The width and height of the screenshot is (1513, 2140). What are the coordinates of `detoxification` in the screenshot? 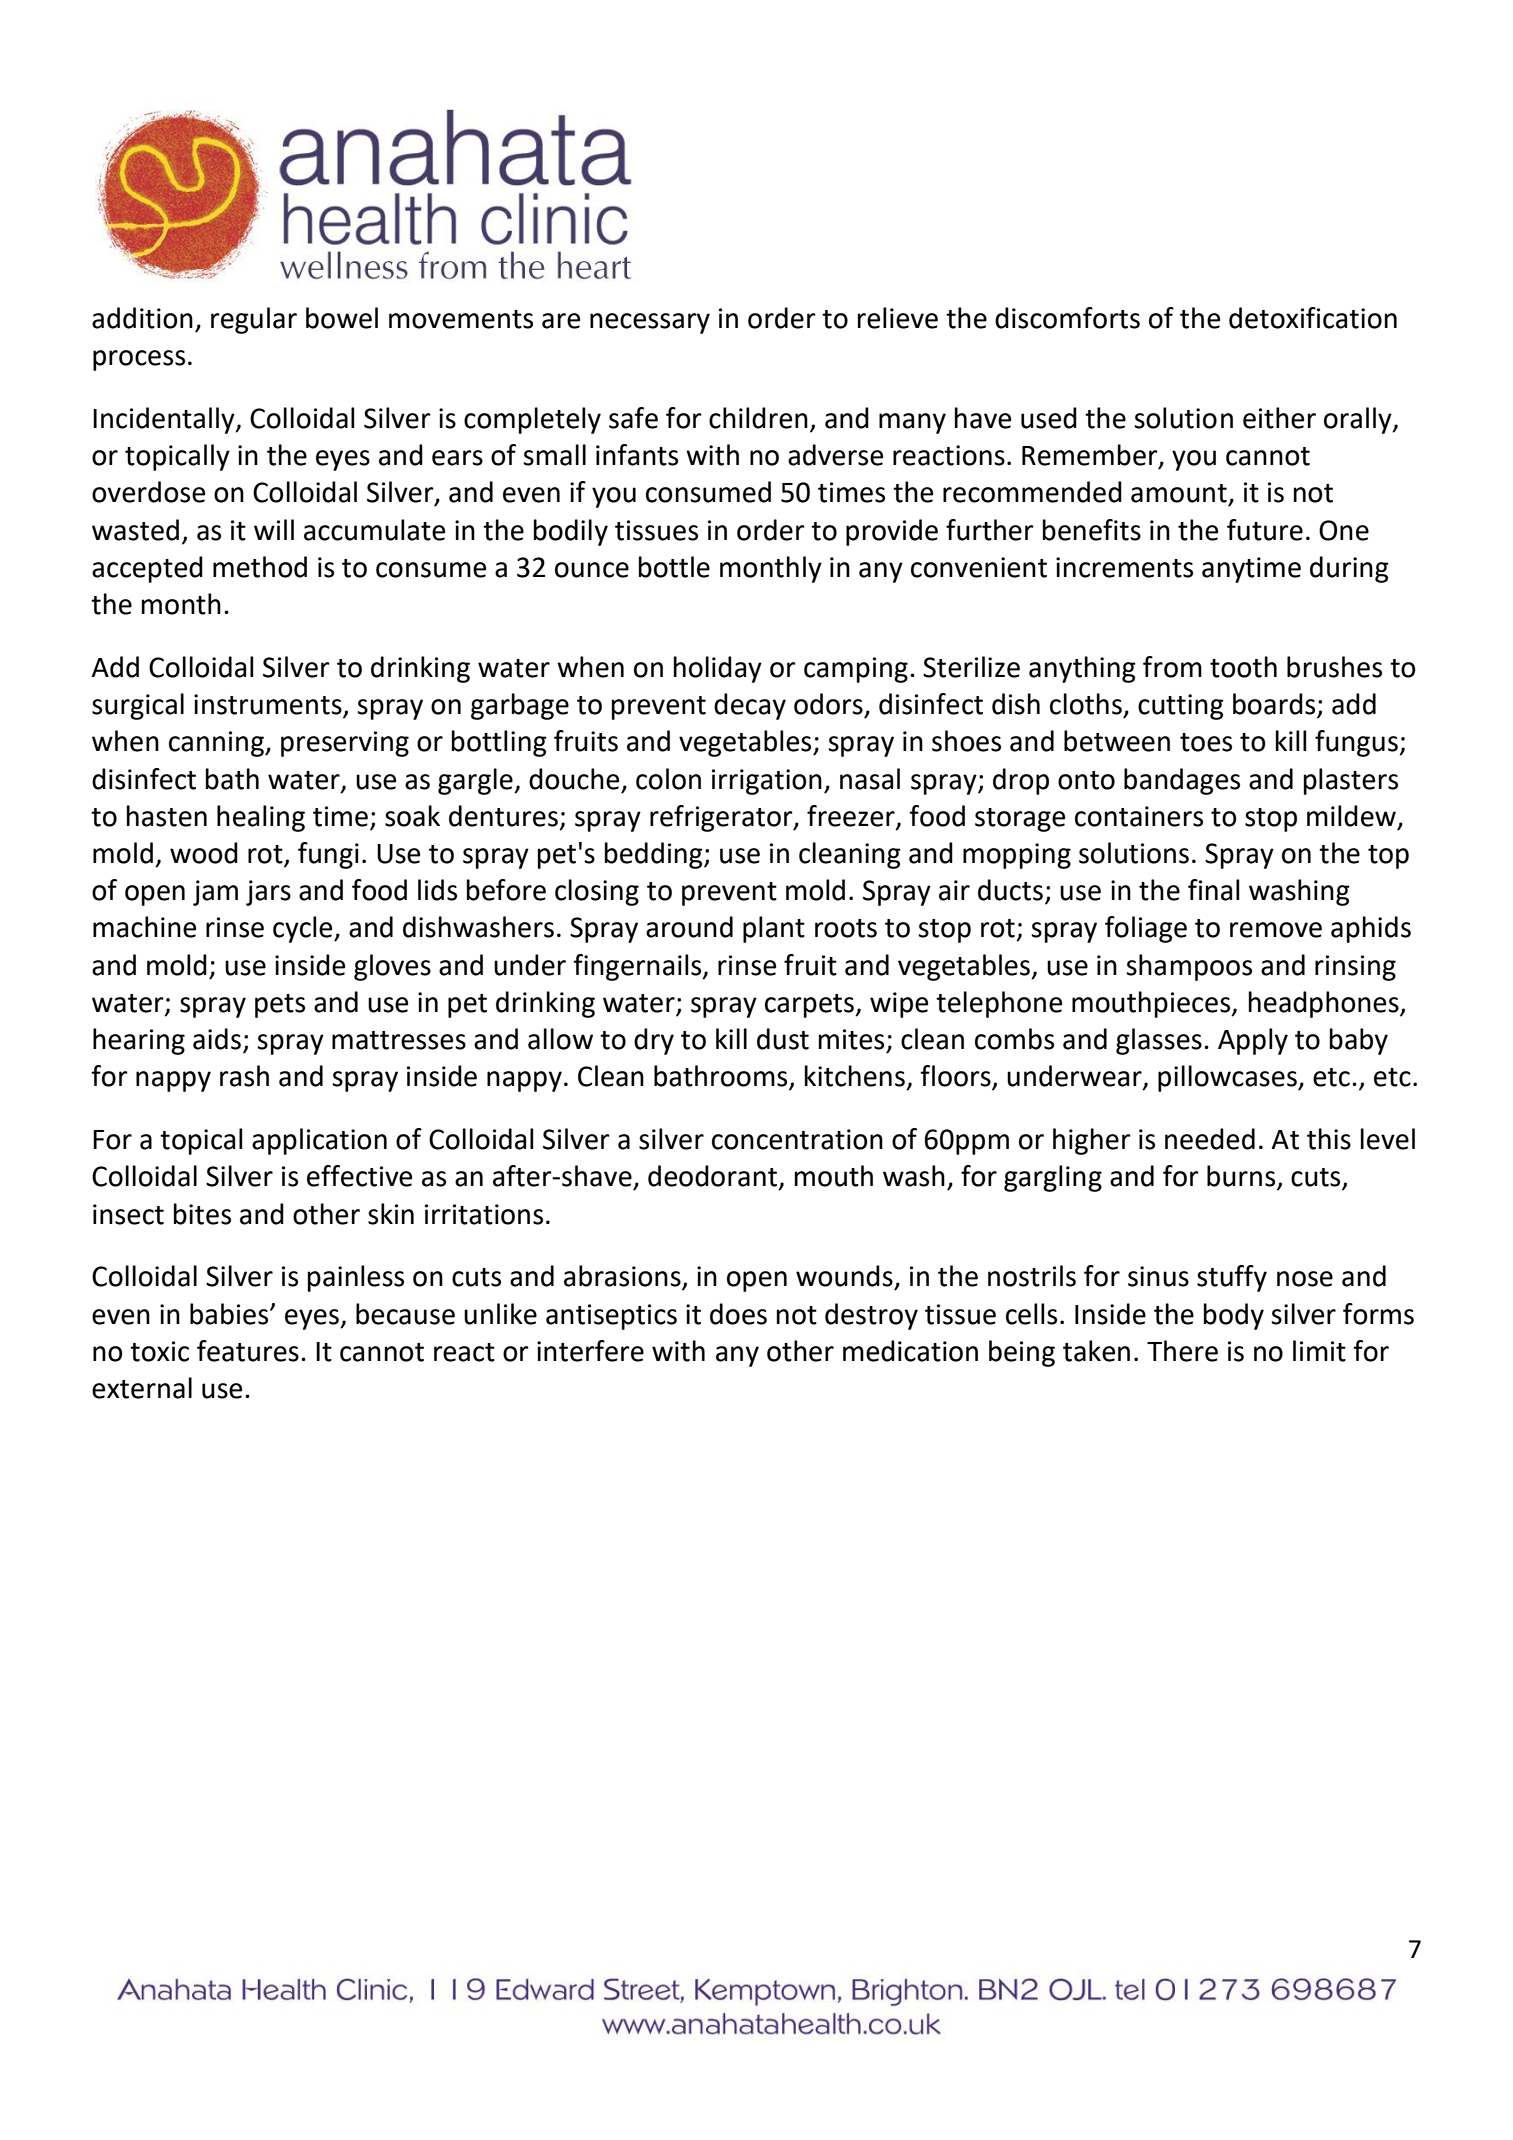 It's located at (1313, 318).
